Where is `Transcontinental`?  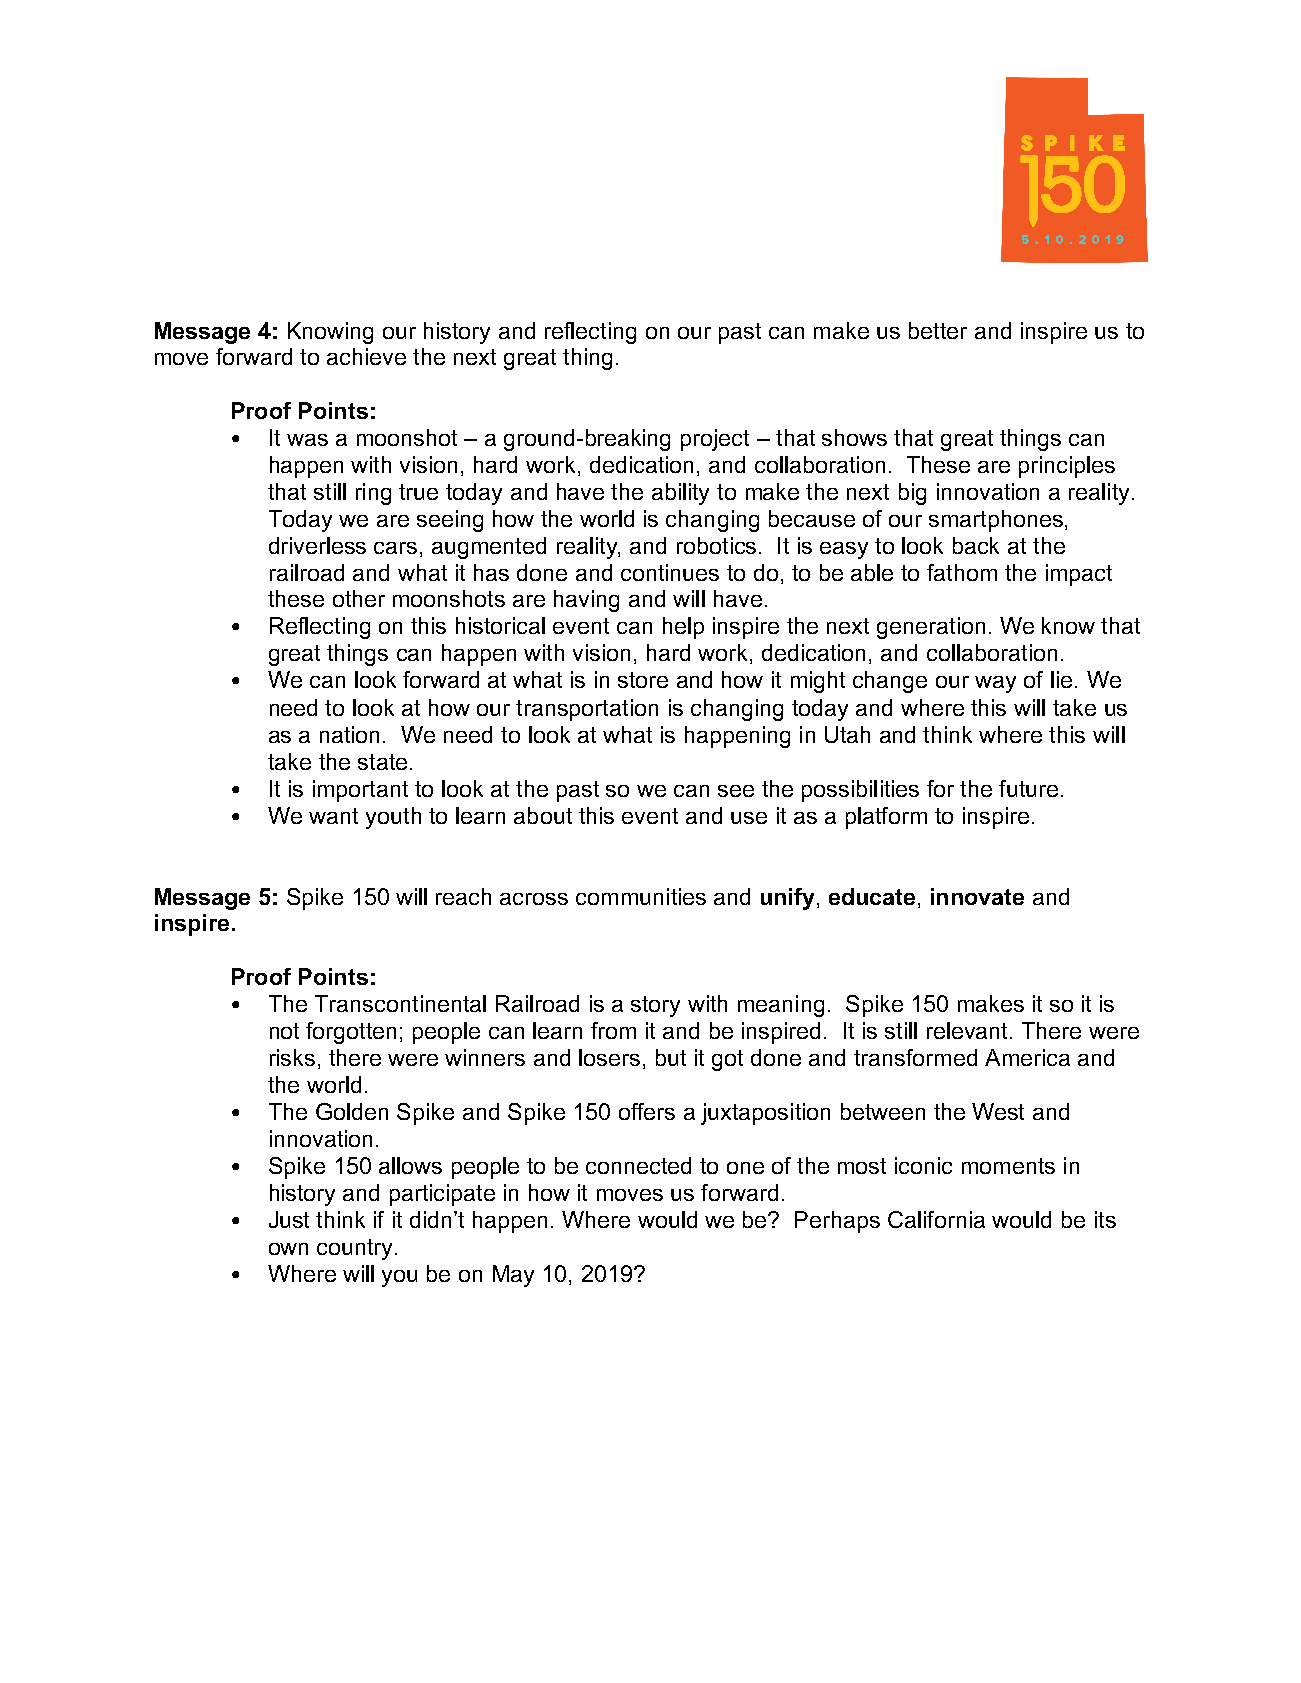 Transcontinental is located at coordinates (400, 1003).
